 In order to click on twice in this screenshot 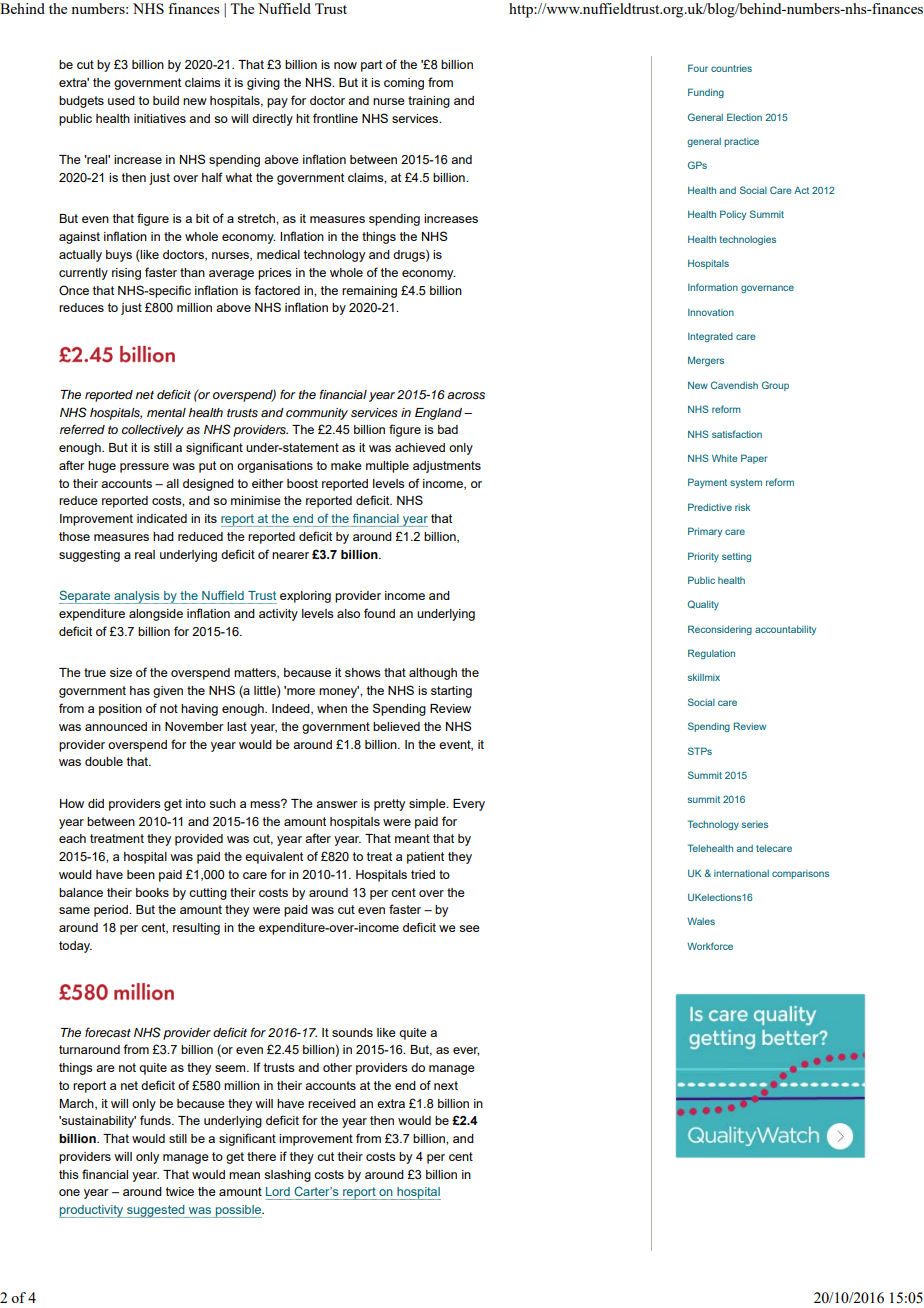, I will do `click(180, 1191)`.
